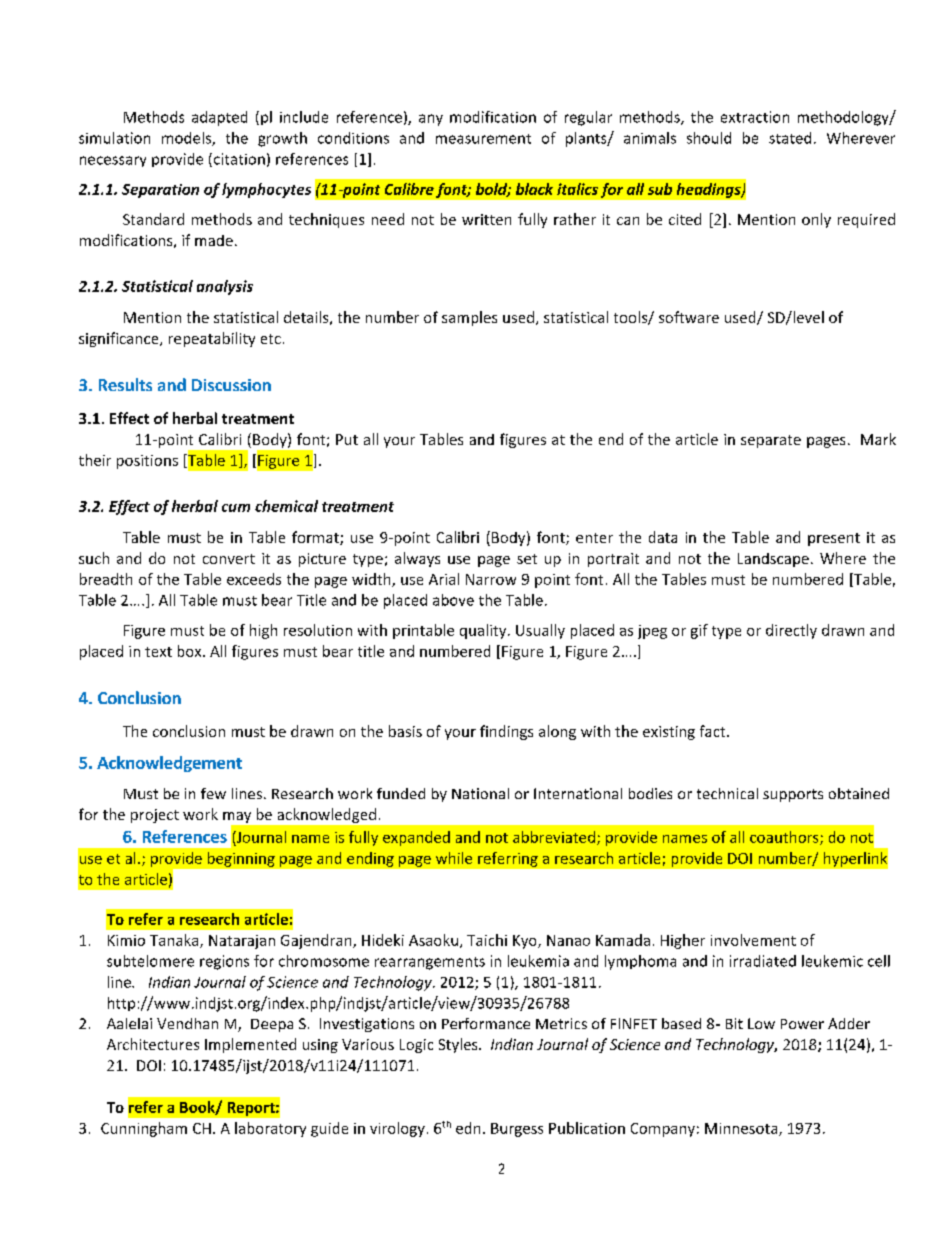 Image resolution: width=952 pixels, height=1233 pixels. Describe the element at coordinates (753, 940) in the screenshot. I see `involvement` at that location.
